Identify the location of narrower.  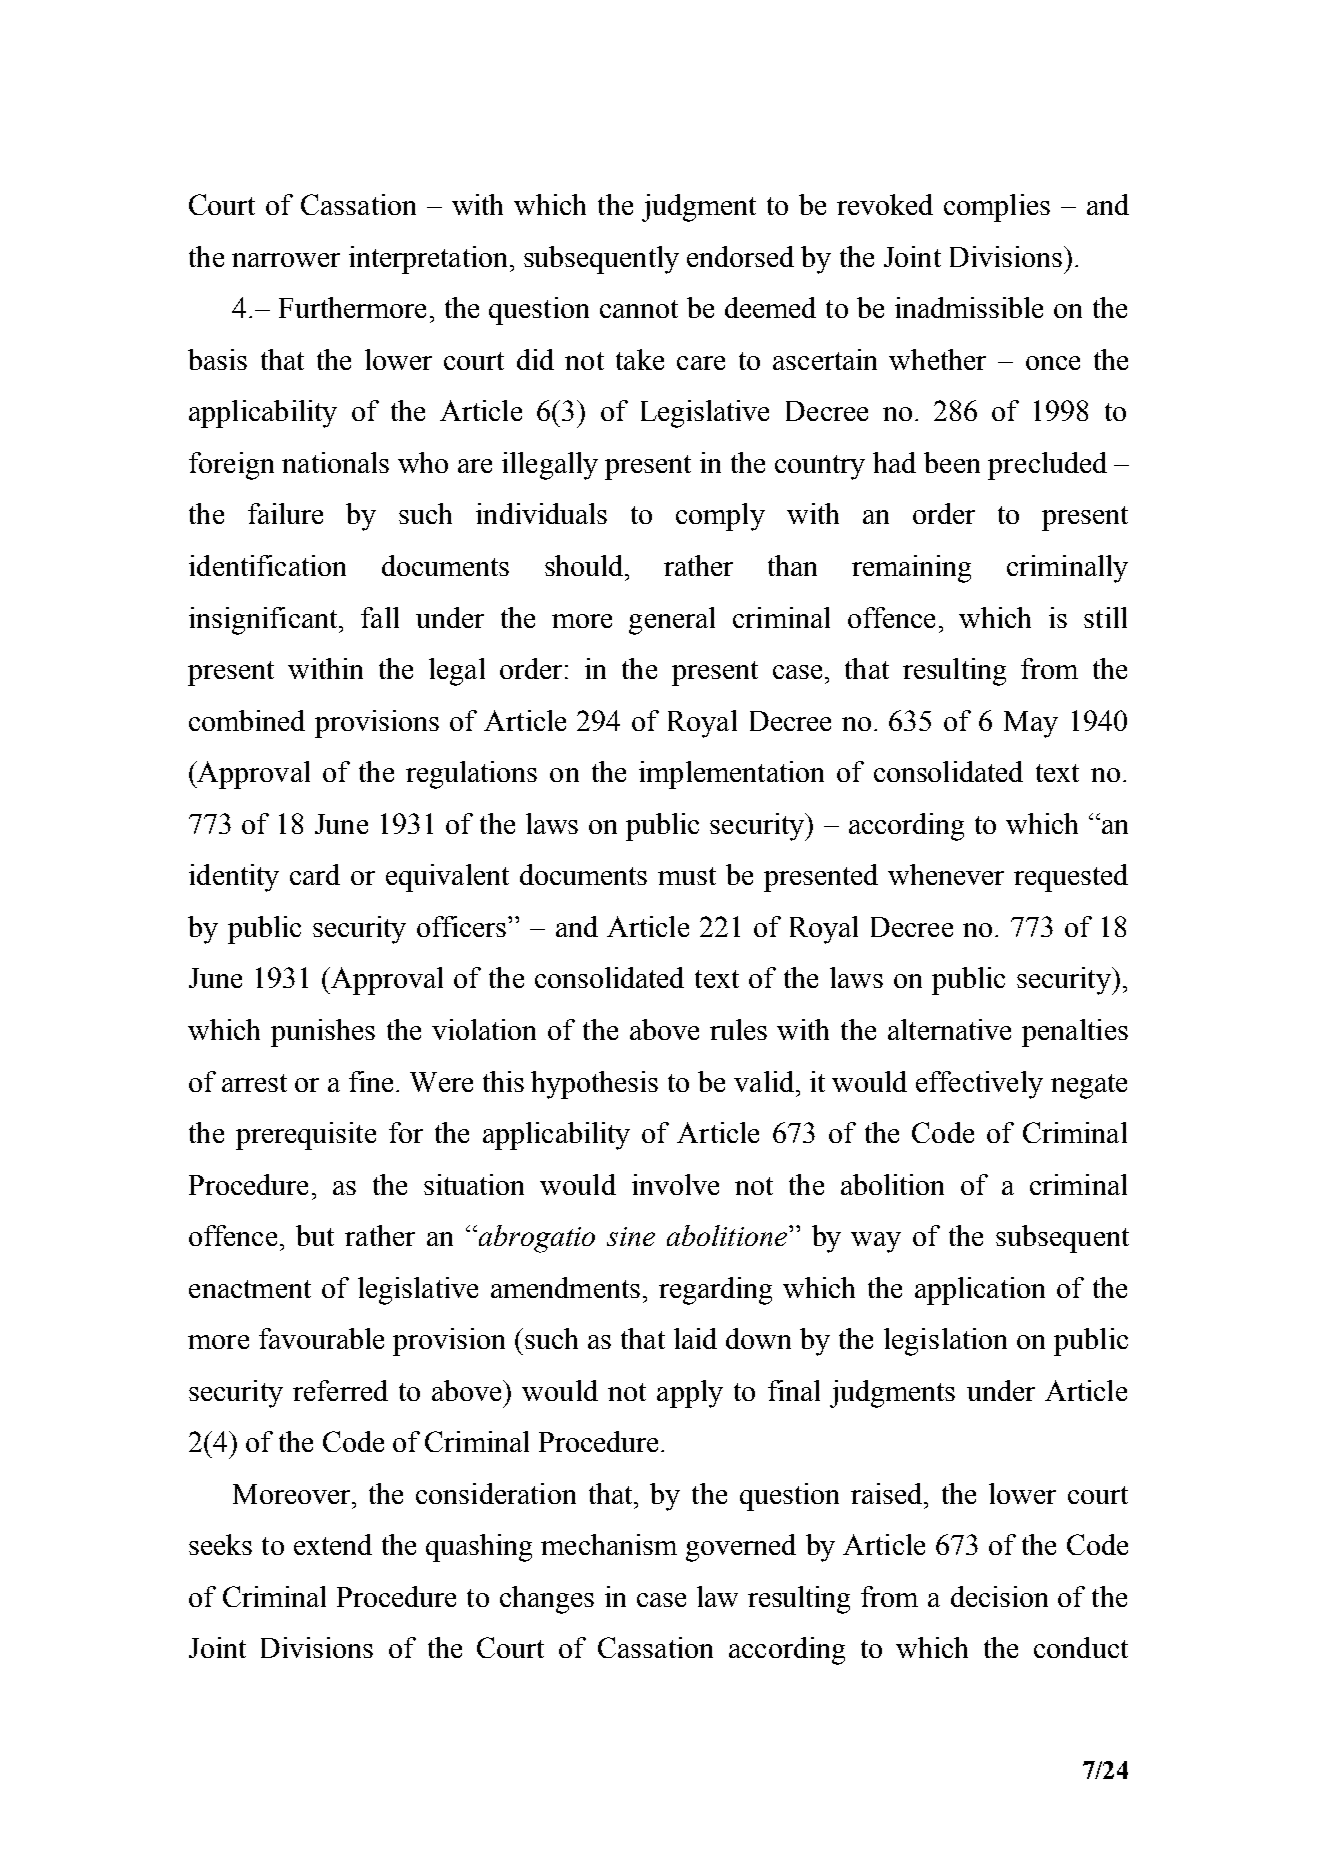
(286, 260).
